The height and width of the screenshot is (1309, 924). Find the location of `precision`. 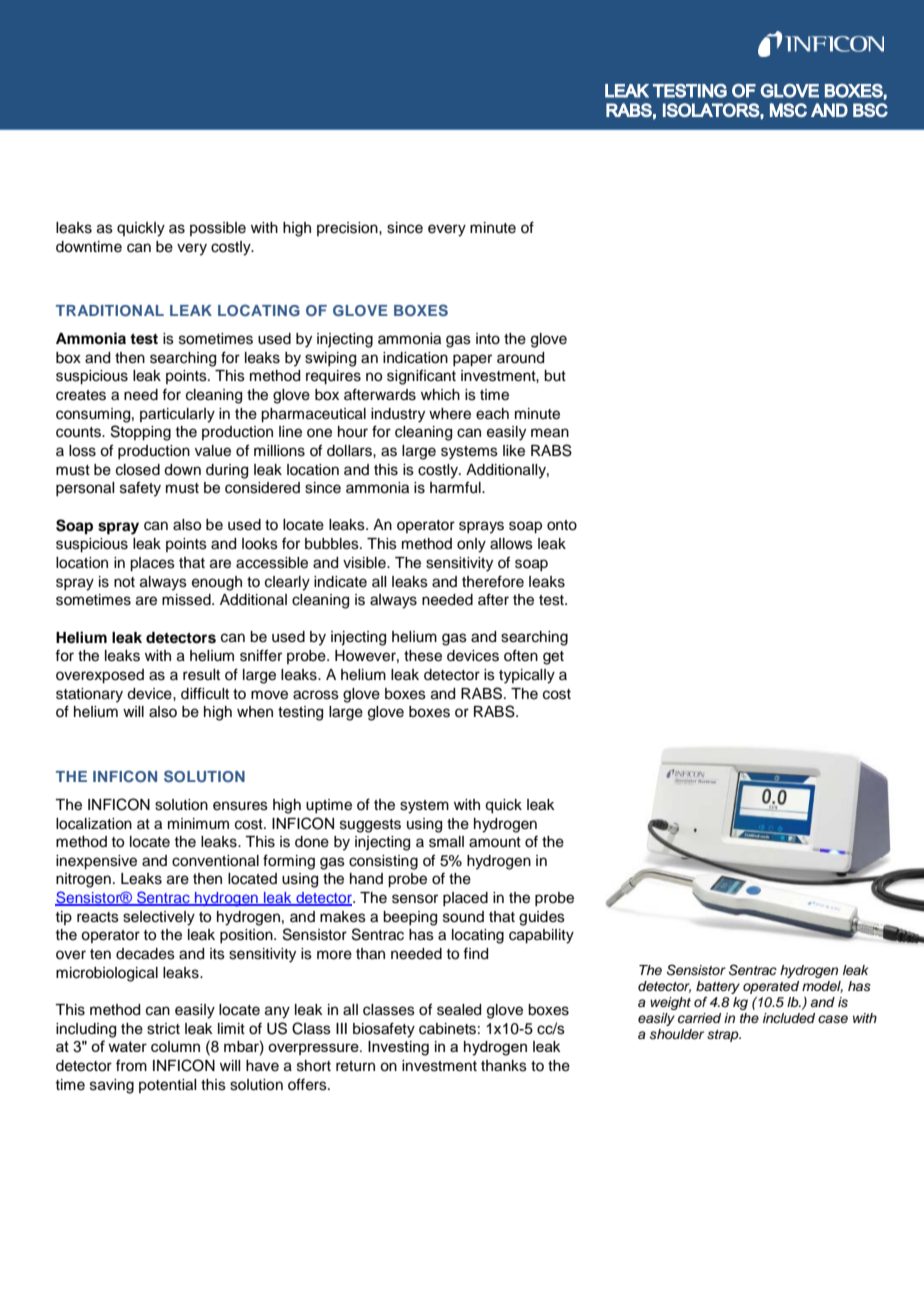

precision is located at coordinates (348, 229).
